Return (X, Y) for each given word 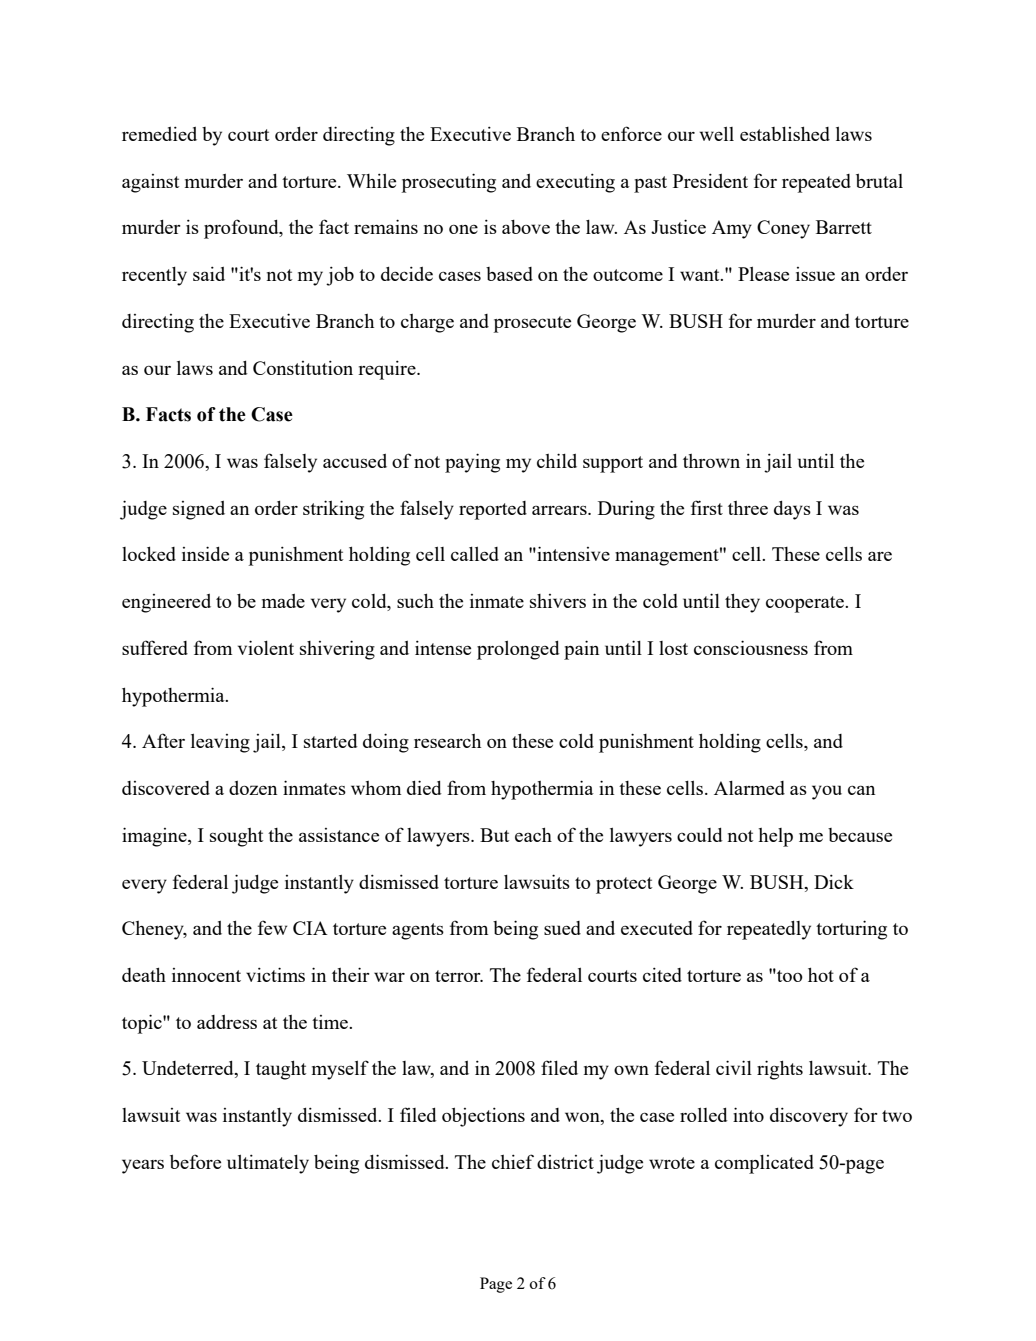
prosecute (532, 324)
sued (562, 928)
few (272, 927)
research (447, 741)
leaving (220, 743)
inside (205, 553)
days (792, 510)
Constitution (303, 367)
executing (575, 183)
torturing (851, 930)
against (150, 183)
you (827, 792)
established (785, 133)
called (475, 554)
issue (815, 274)
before (195, 1161)
